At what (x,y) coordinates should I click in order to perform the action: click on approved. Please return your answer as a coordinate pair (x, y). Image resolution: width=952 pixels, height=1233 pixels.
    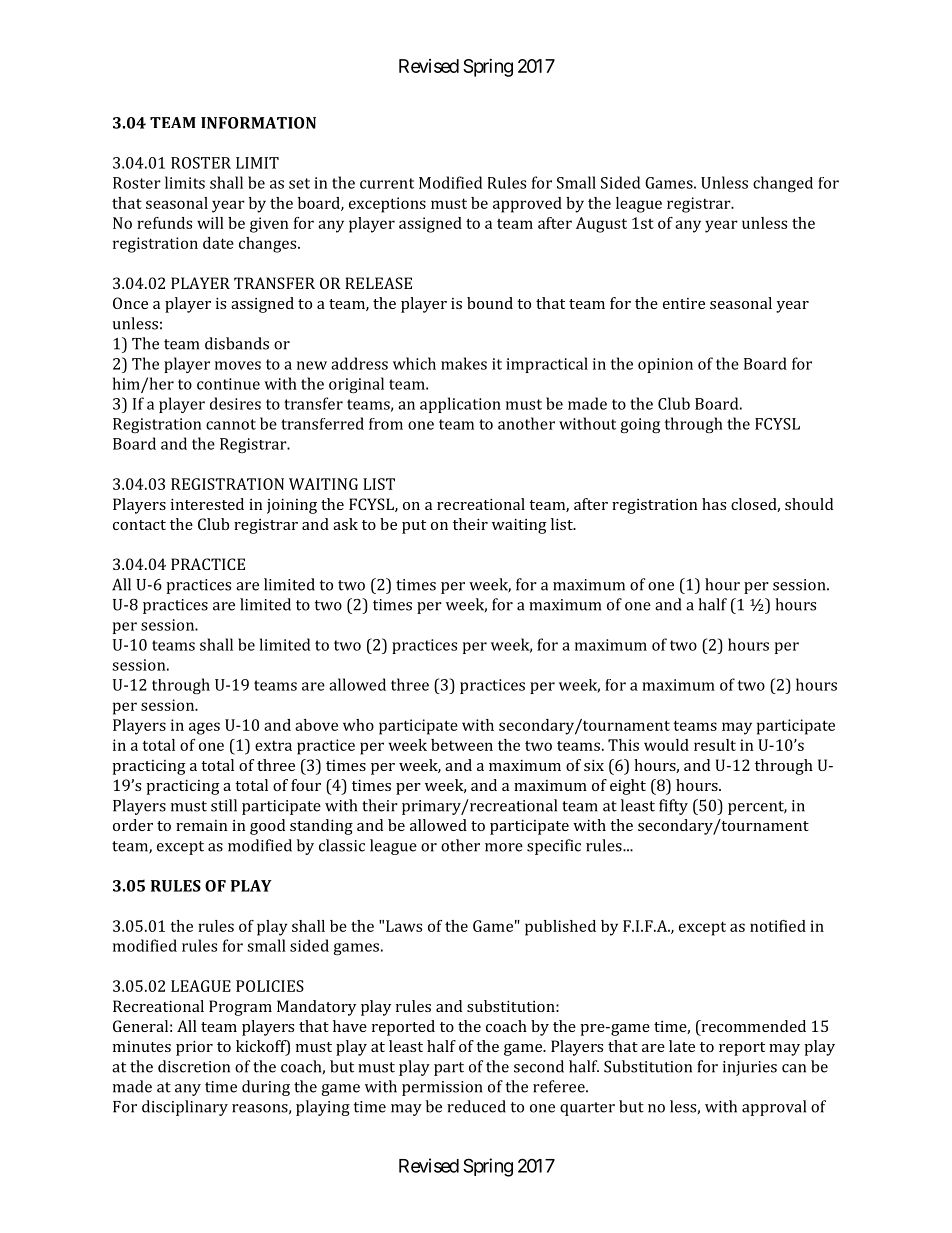
    Looking at the image, I should click on (527, 205).
